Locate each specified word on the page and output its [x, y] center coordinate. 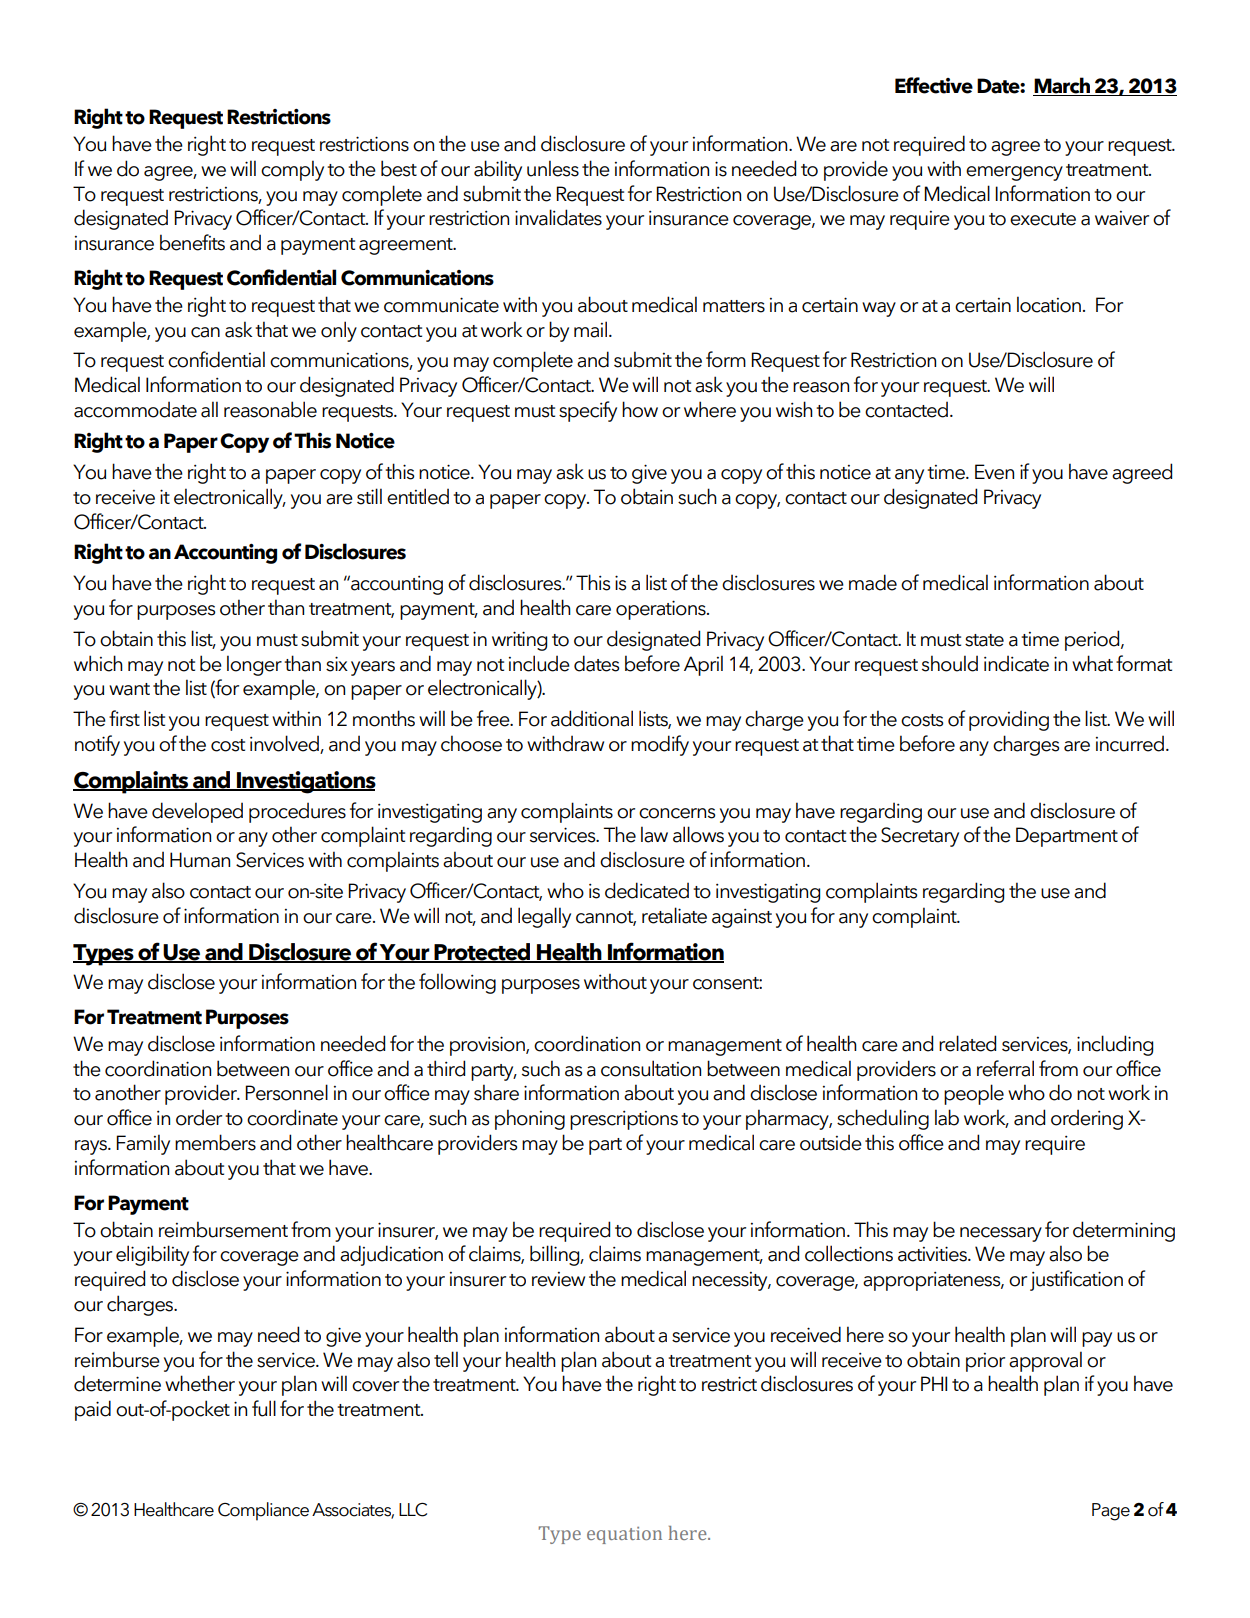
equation [624, 1535]
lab [947, 1117]
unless [553, 168]
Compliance [263, 1511]
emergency [1014, 173]
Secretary [920, 837]
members [215, 1142]
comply [292, 170]
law [654, 834]
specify [588, 411]
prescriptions [624, 1120]
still [369, 496]
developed [197, 812]
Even [994, 472]
